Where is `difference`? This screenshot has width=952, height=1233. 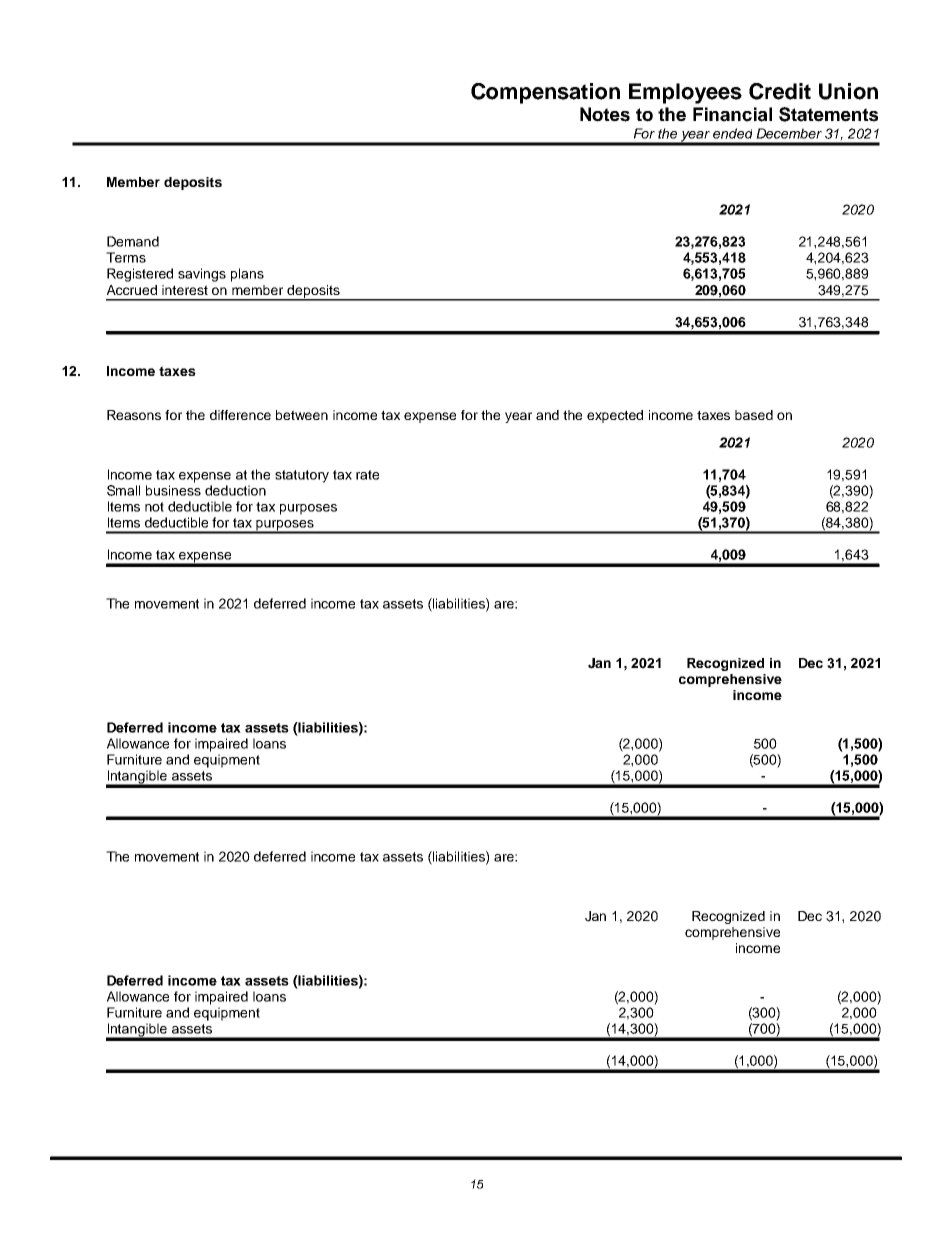 difference is located at coordinates (240, 415).
